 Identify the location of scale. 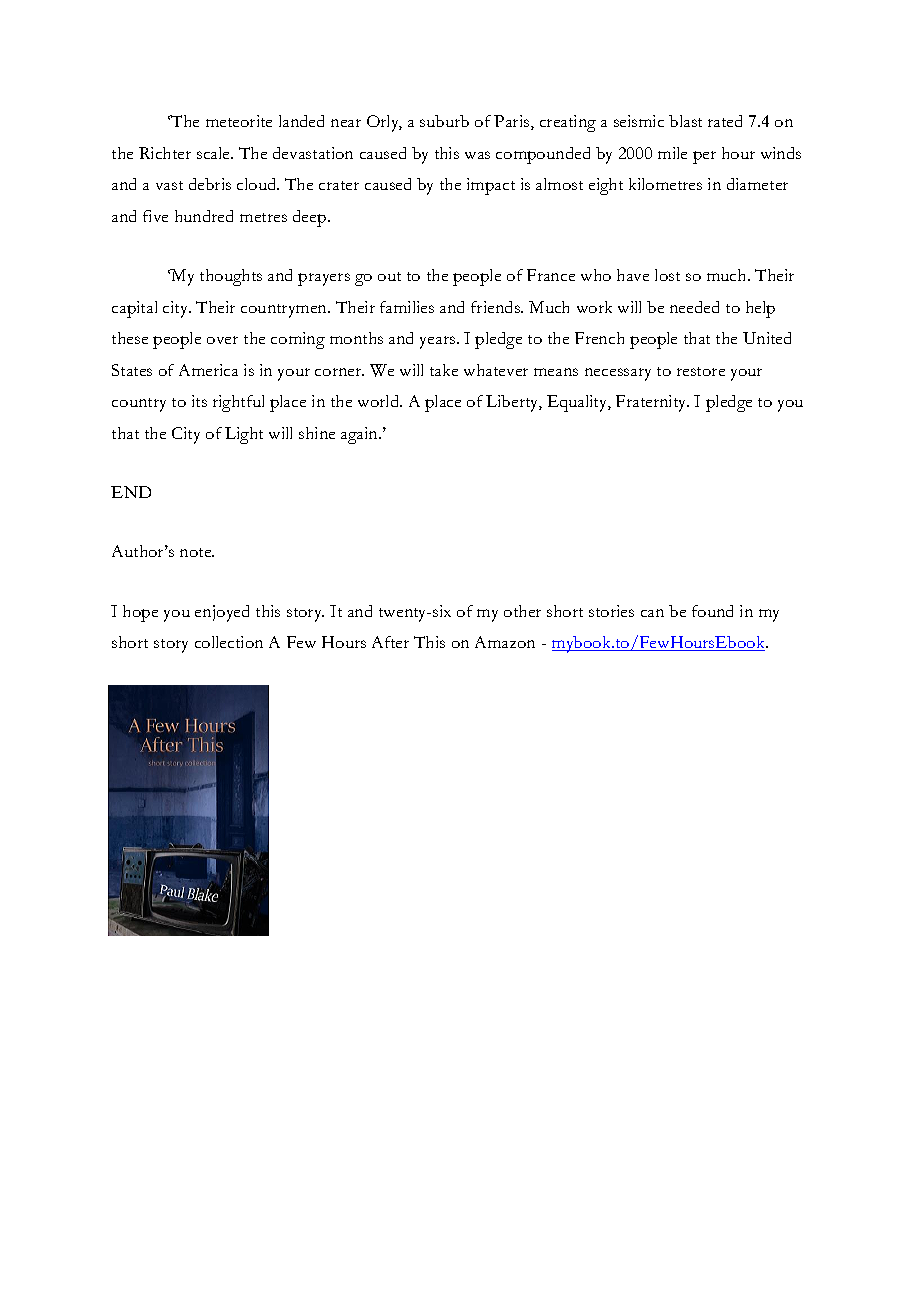
(215, 153).
